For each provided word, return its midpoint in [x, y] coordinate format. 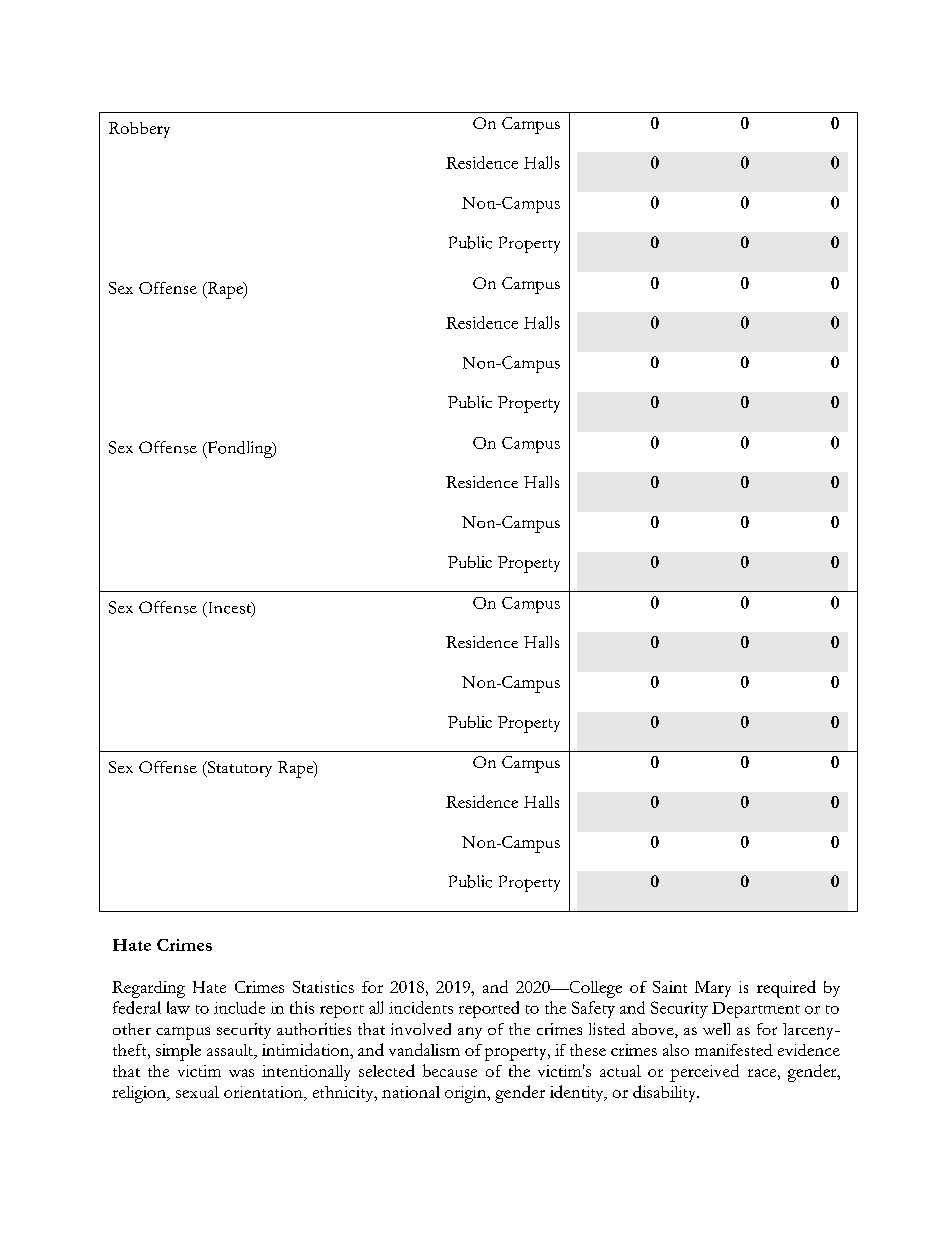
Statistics [323, 987]
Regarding [148, 989]
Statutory [238, 769]
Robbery [139, 130]
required [786, 989]
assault [231, 1051]
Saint [670, 987]
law [178, 1007]
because [450, 1070]
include [239, 1007]
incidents [421, 1007]
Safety [593, 1009]
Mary [713, 989]
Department [756, 1010]
